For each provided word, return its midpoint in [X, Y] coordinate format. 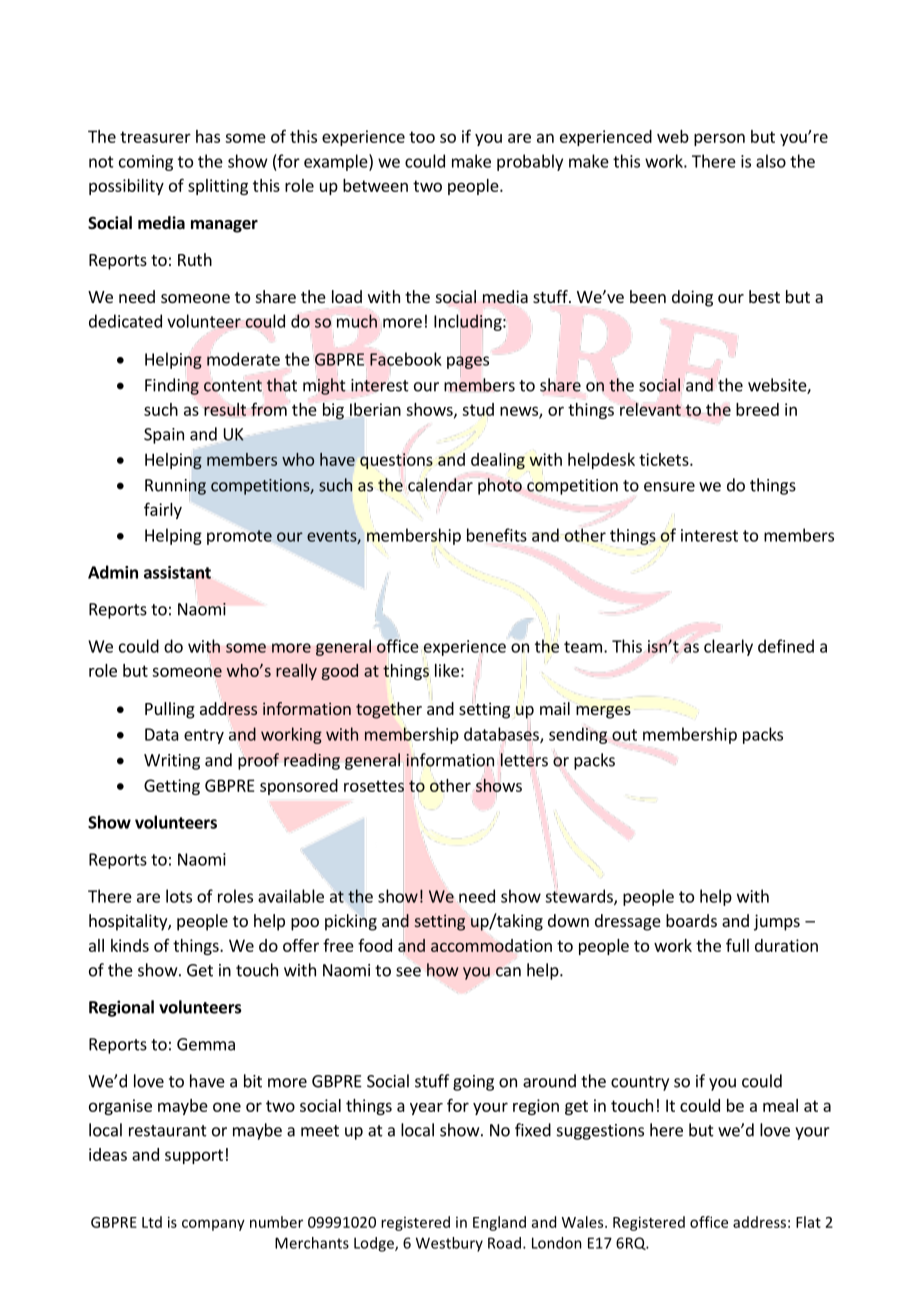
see [408, 972]
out [624, 736]
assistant [177, 572]
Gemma [206, 1044]
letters [523, 760]
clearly [728, 647]
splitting [218, 187]
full [737, 945]
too [422, 137]
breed [757, 409]
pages [468, 362]
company [213, 1225]
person [719, 139]
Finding [172, 386]
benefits [497, 536]
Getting [172, 787]
